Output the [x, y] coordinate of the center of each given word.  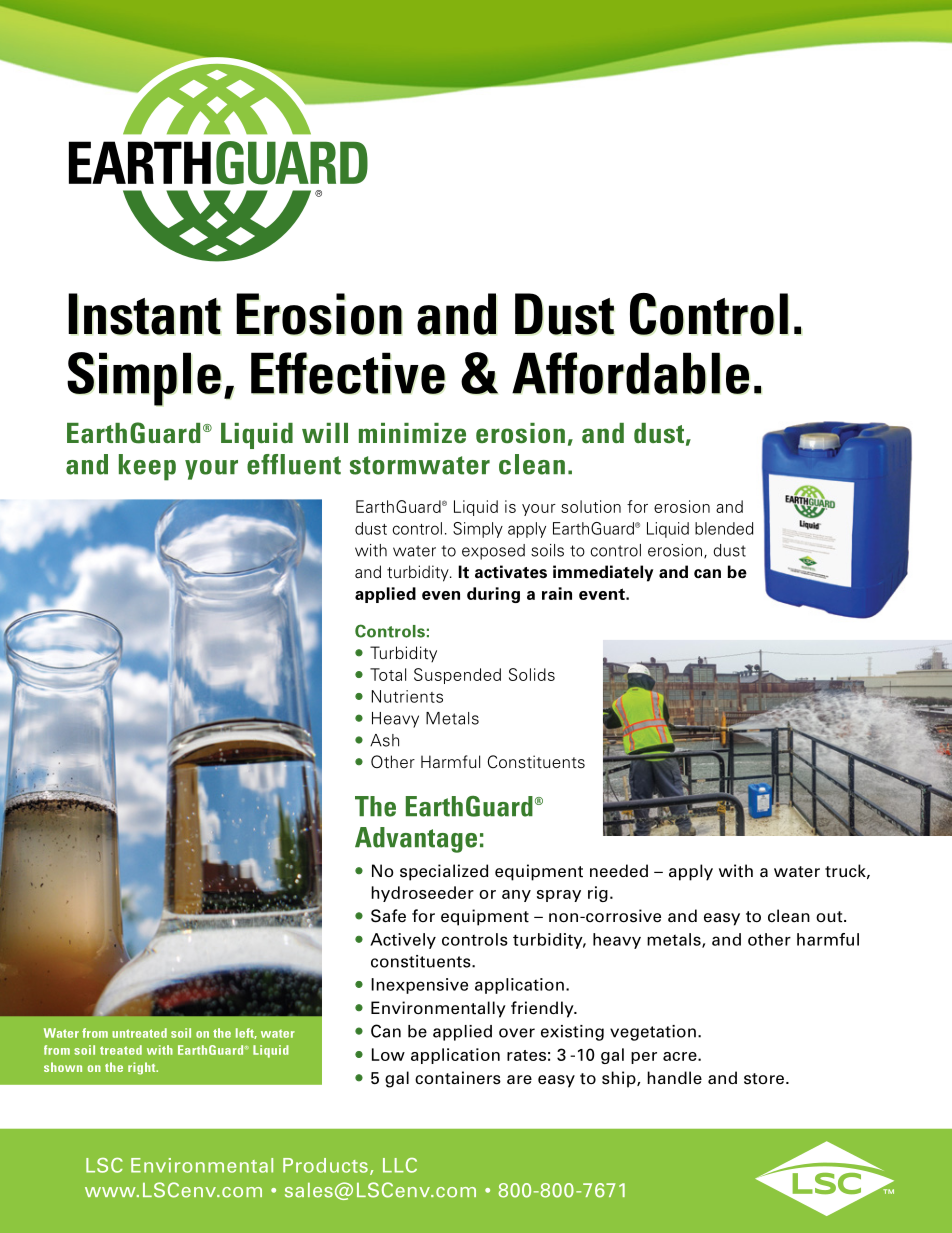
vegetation [653, 1033]
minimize [412, 433]
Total [388, 674]
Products [325, 1165]
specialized [444, 872]
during [493, 595]
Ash [384, 740]
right [143, 1068]
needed [619, 871]
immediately [603, 573]
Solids [532, 674]
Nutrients [407, 696]
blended [724, 528]
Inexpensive [419, 986]
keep [147, 467]
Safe [388, 916]
